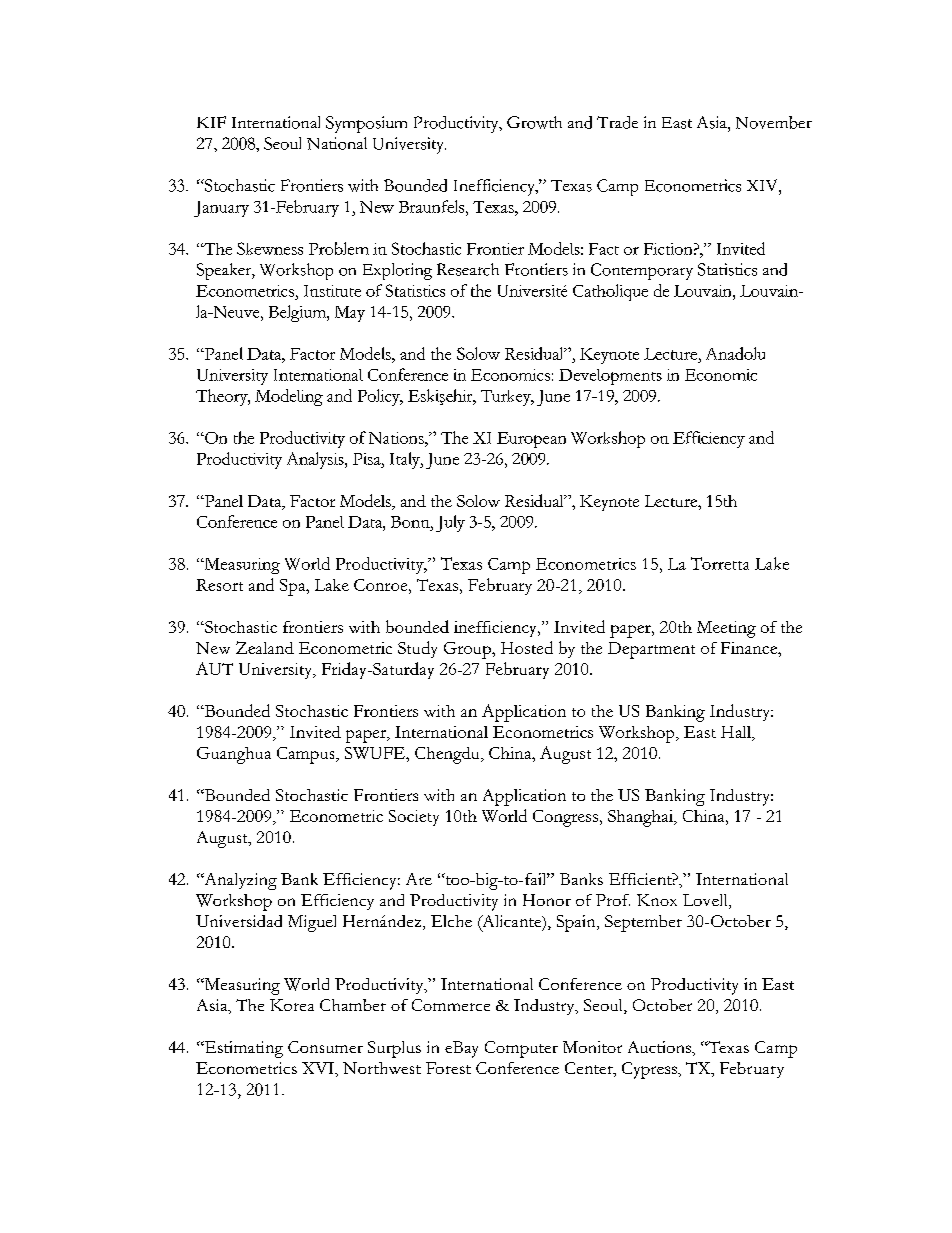 This screenshot has height=1233, width=952. Describe the element at coordinates (521, 1049) in the screenshot. I see `Computer` at that location.
